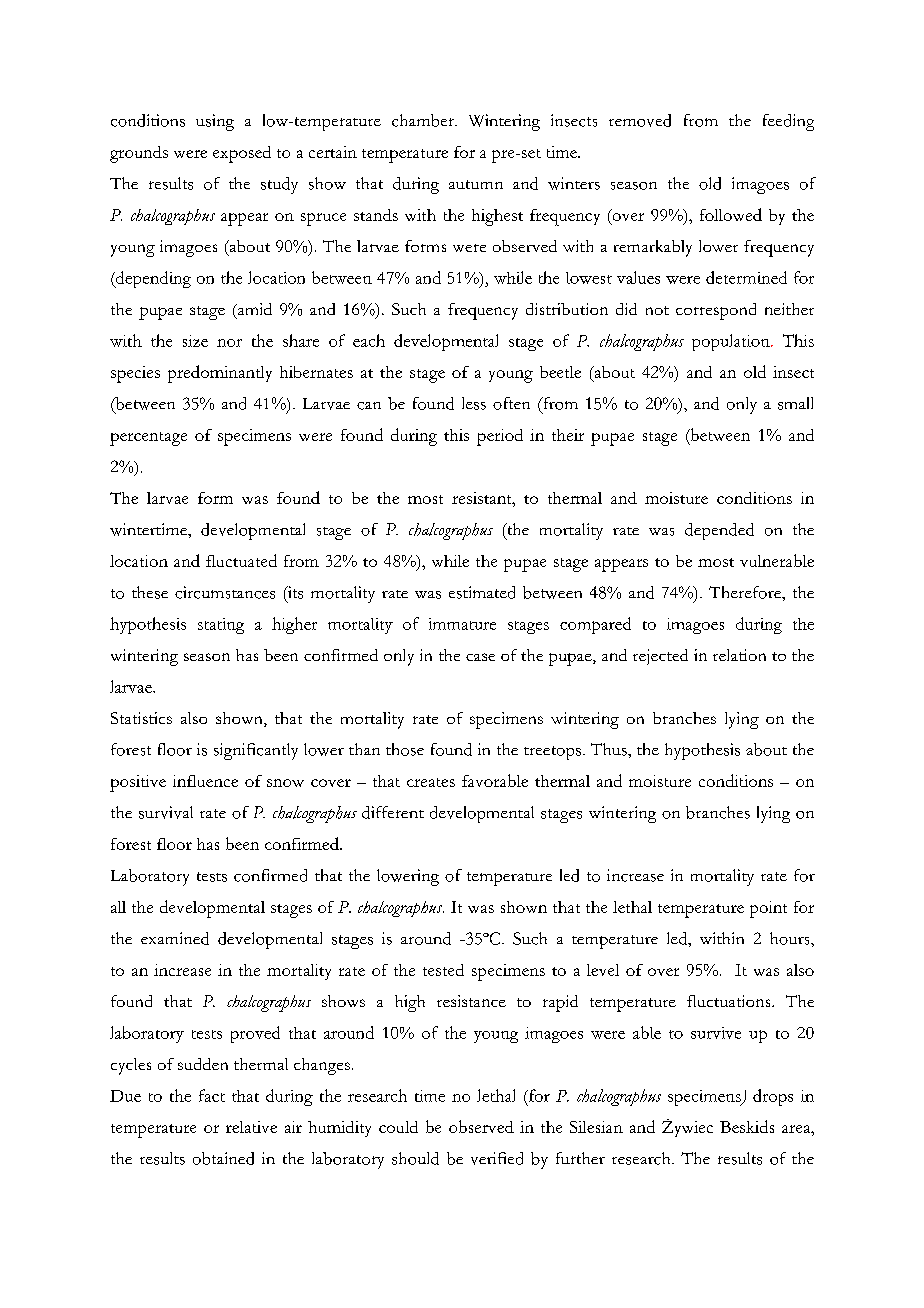  Describe the element at coordinates (242, 154) in the screenshot. I see `exposed` at that location.
